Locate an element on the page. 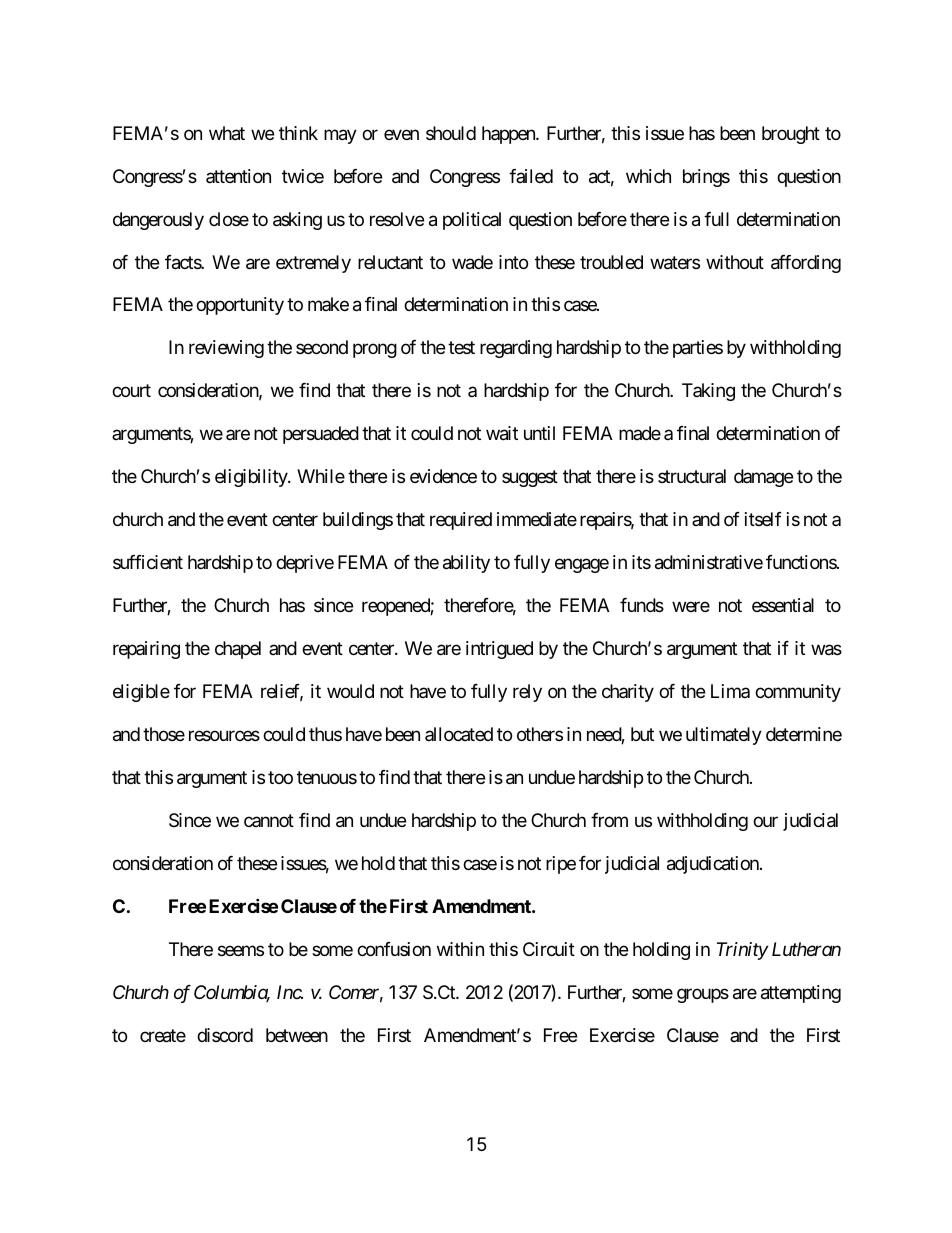  discord is located at coordinates (225, 1035).
